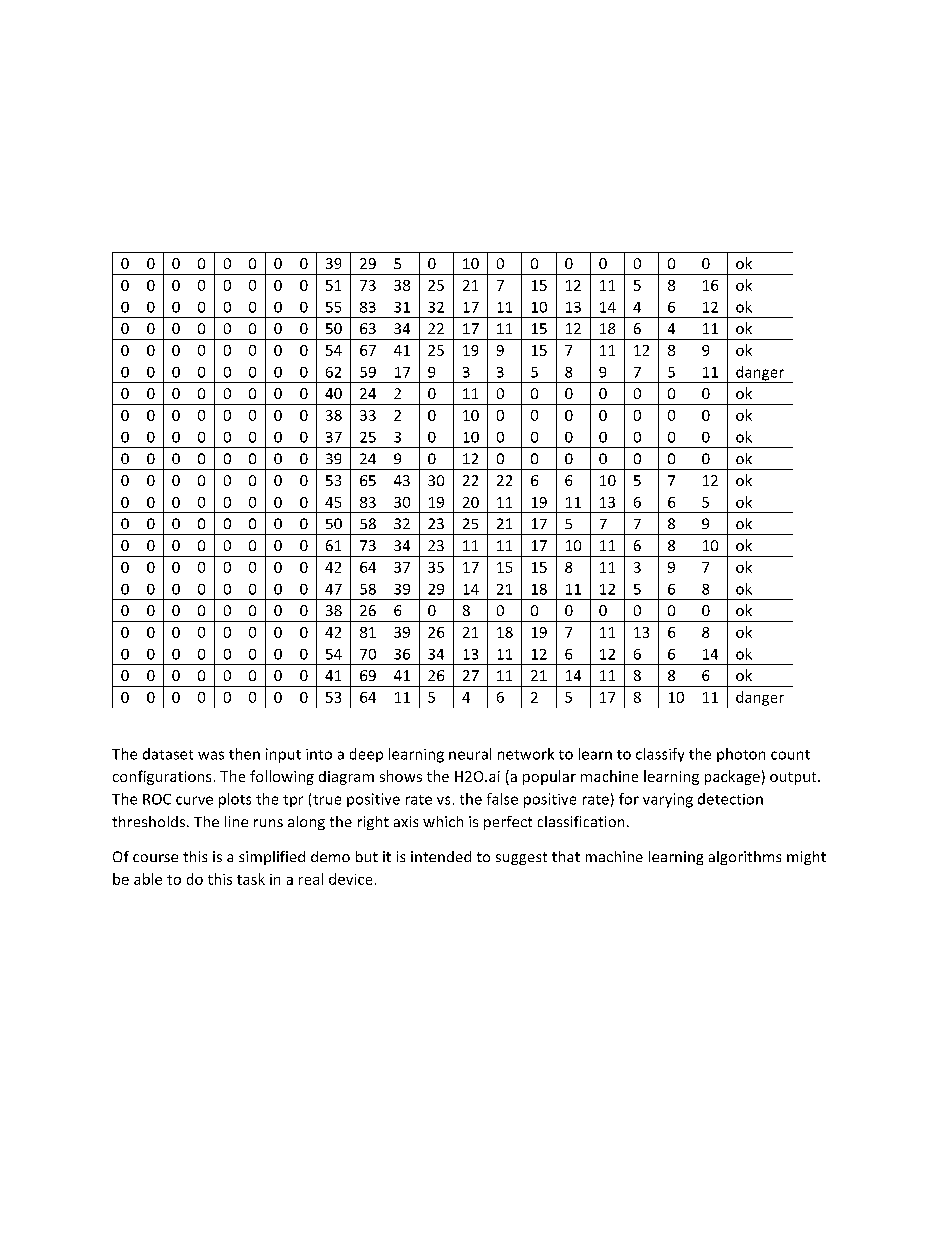 The height and width of the screenshot is (1233, 952). What do you see at coordinates (745, 858) in the screenshot?
I see `algorithms` at bounding box center [745, 858].
